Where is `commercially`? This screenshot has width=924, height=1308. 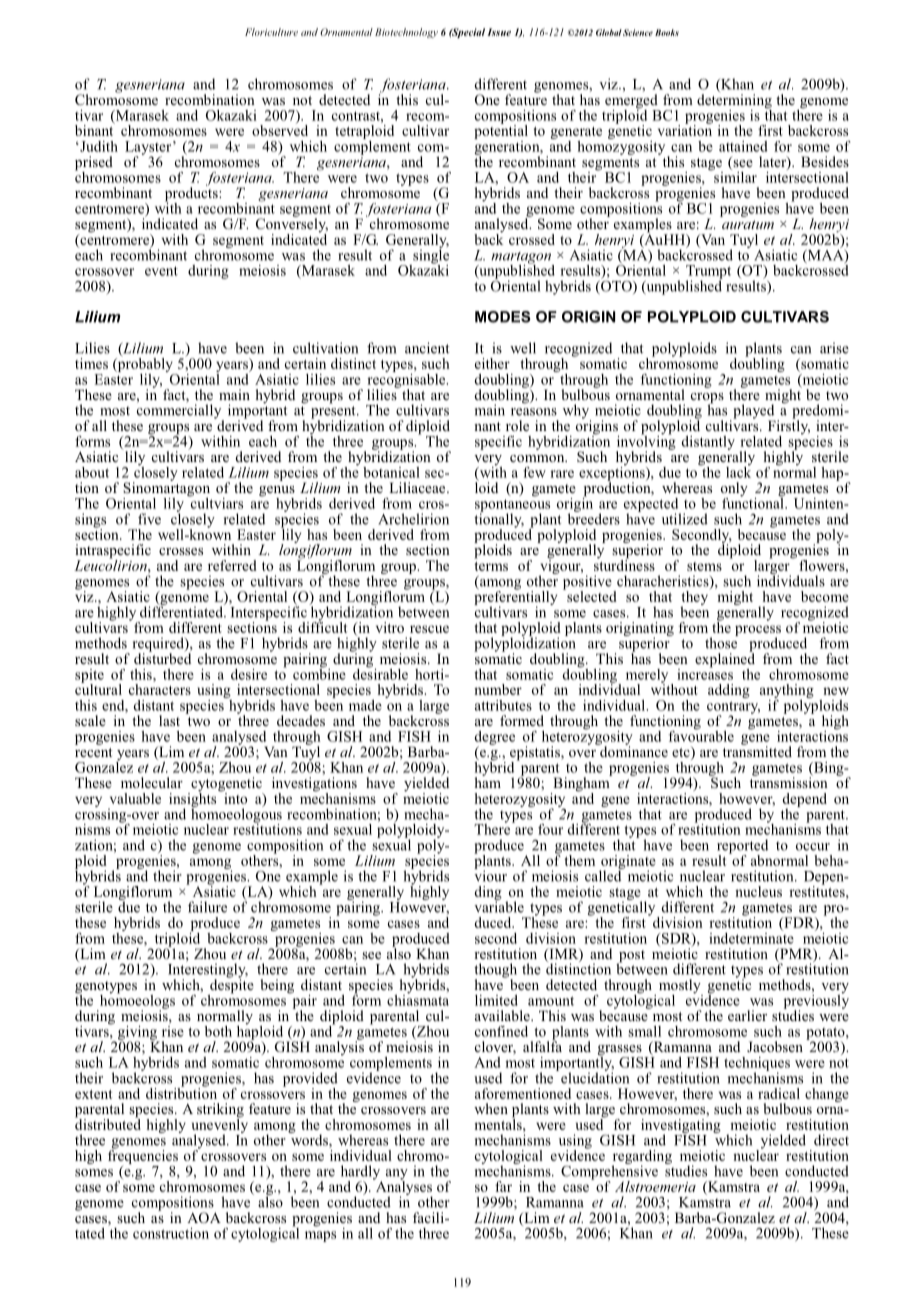
commercially is located at coordinates (180, 411).
